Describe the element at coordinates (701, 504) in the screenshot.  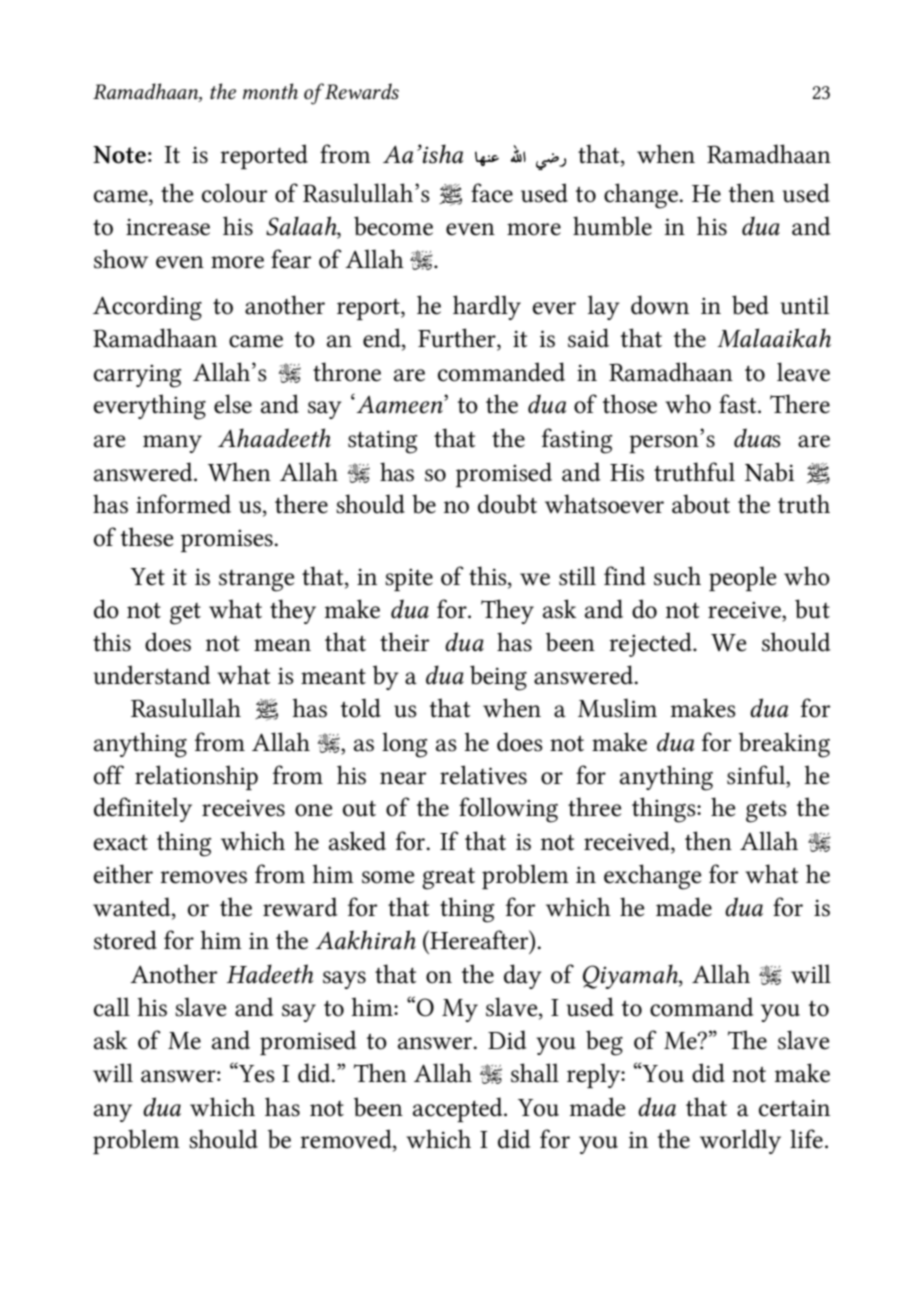
I see `about` at that location.
